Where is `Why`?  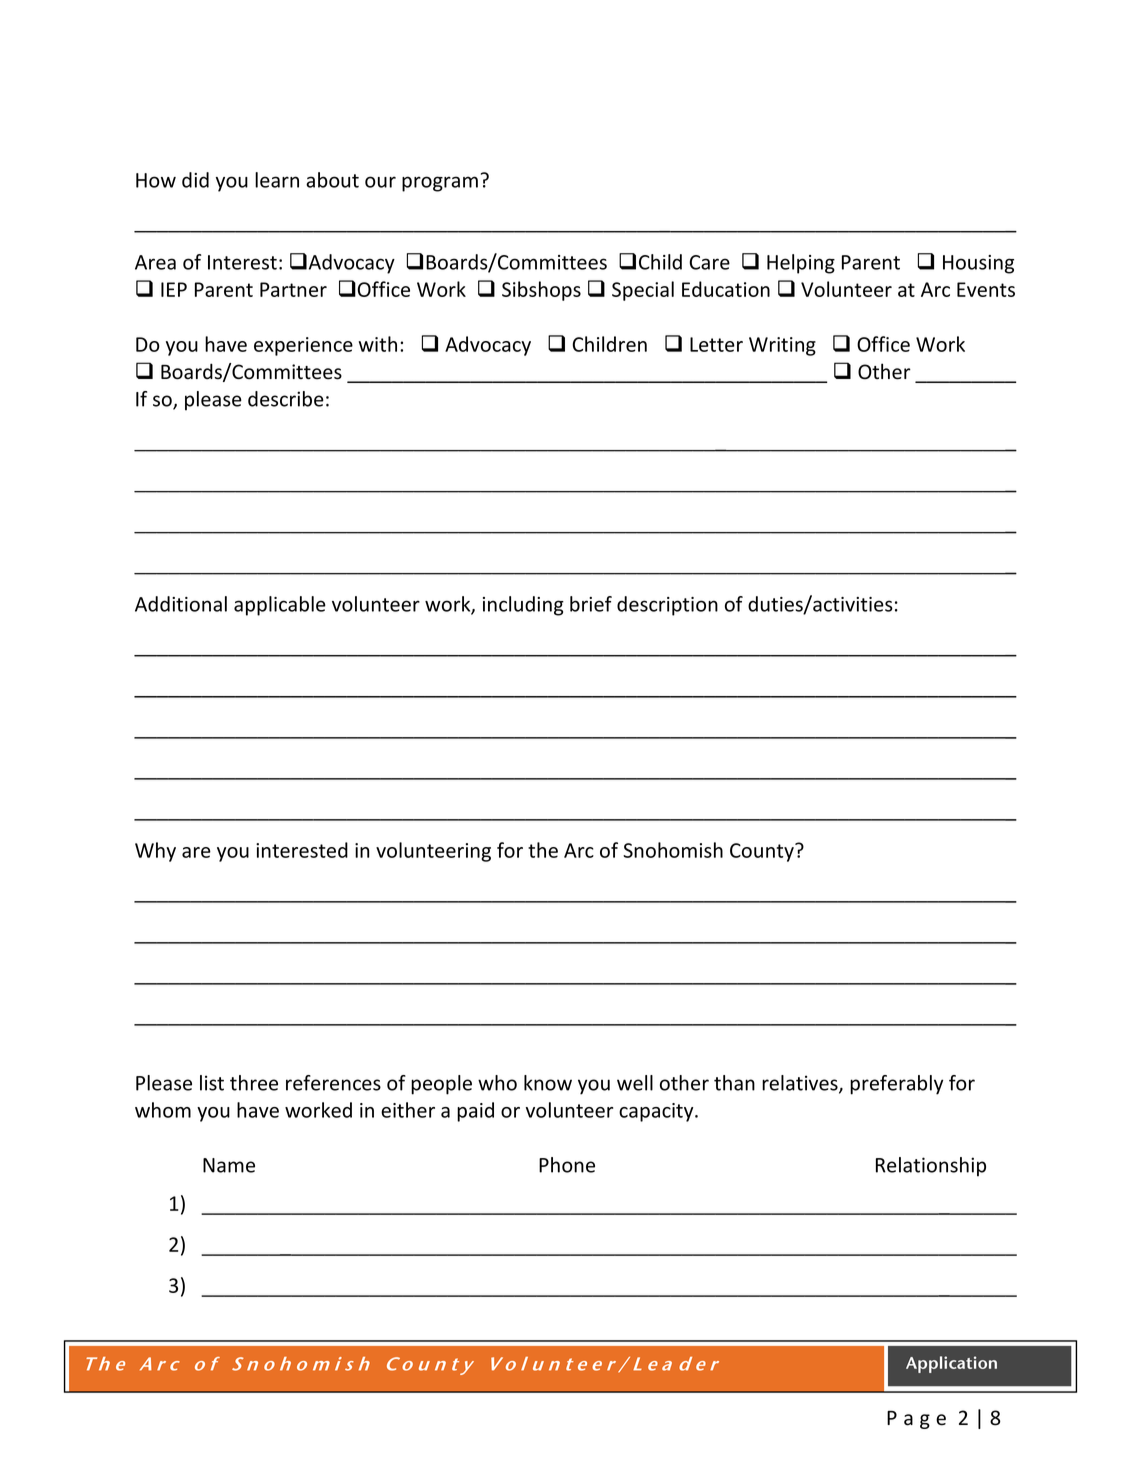 Why is located at coordinates (155, 852).
